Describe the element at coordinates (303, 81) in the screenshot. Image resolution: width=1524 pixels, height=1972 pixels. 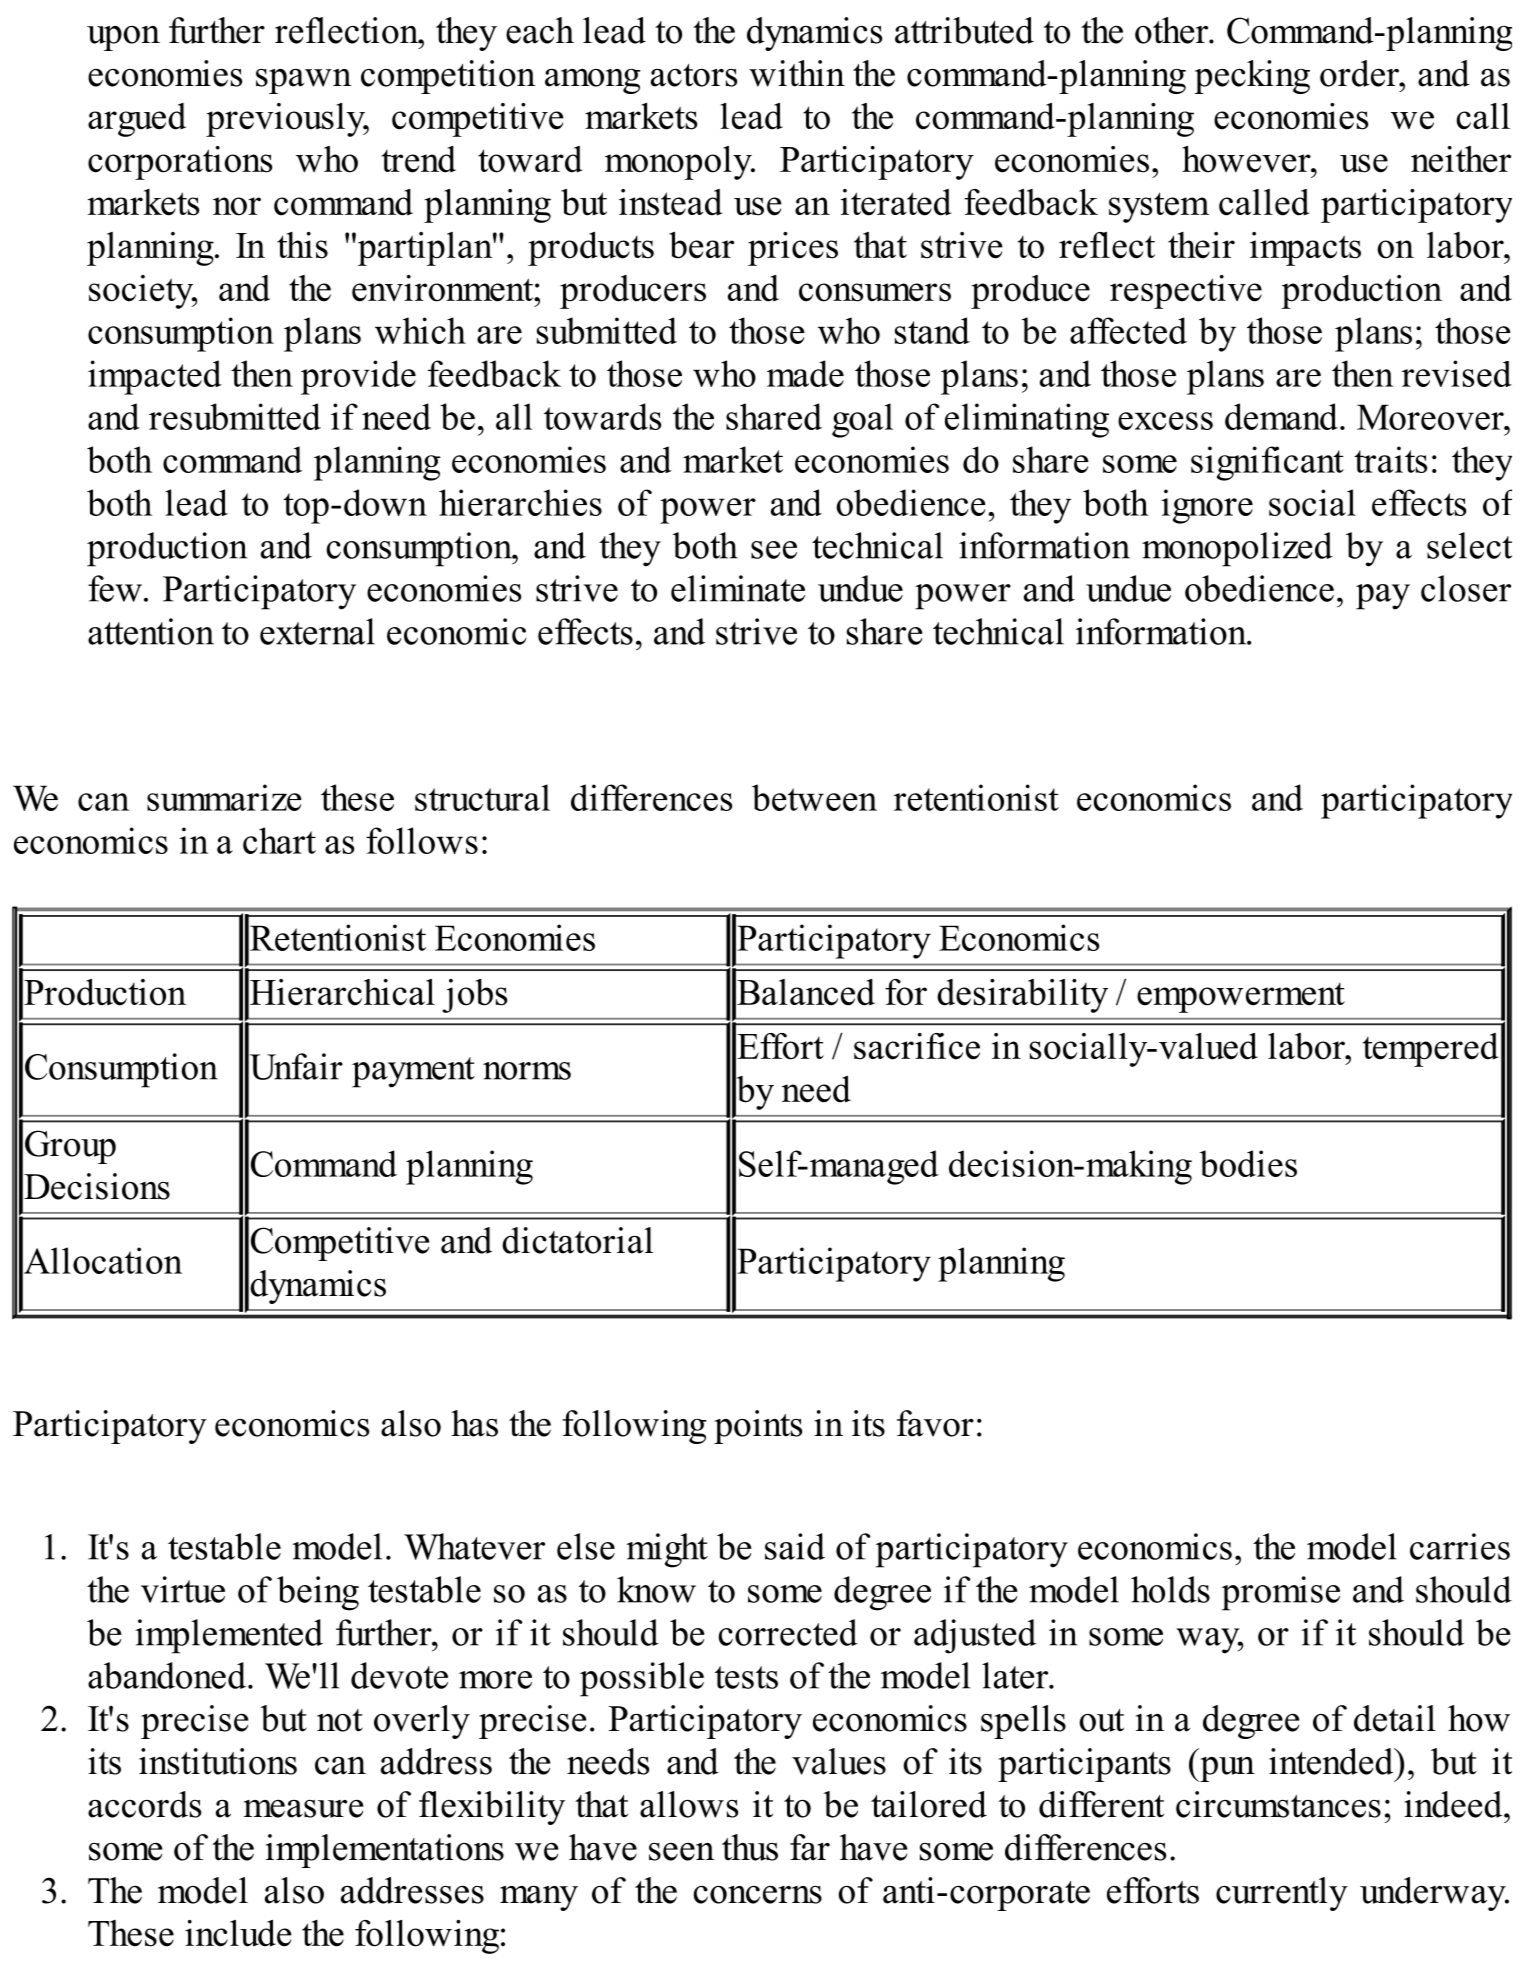
I see `spawn` at that location.
